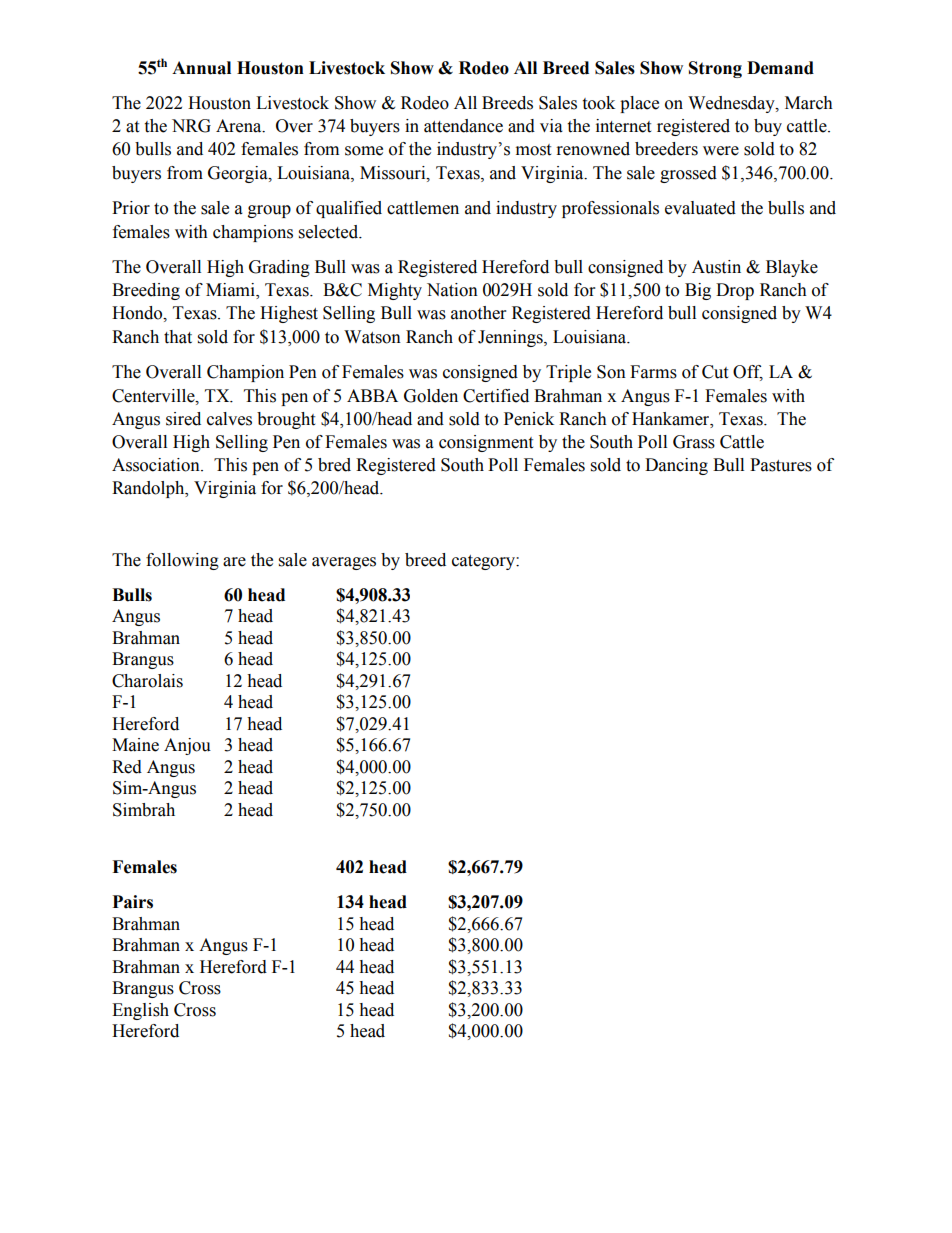 The image size is (952, 1233). I want to click on Miami, so click(231, 291).
